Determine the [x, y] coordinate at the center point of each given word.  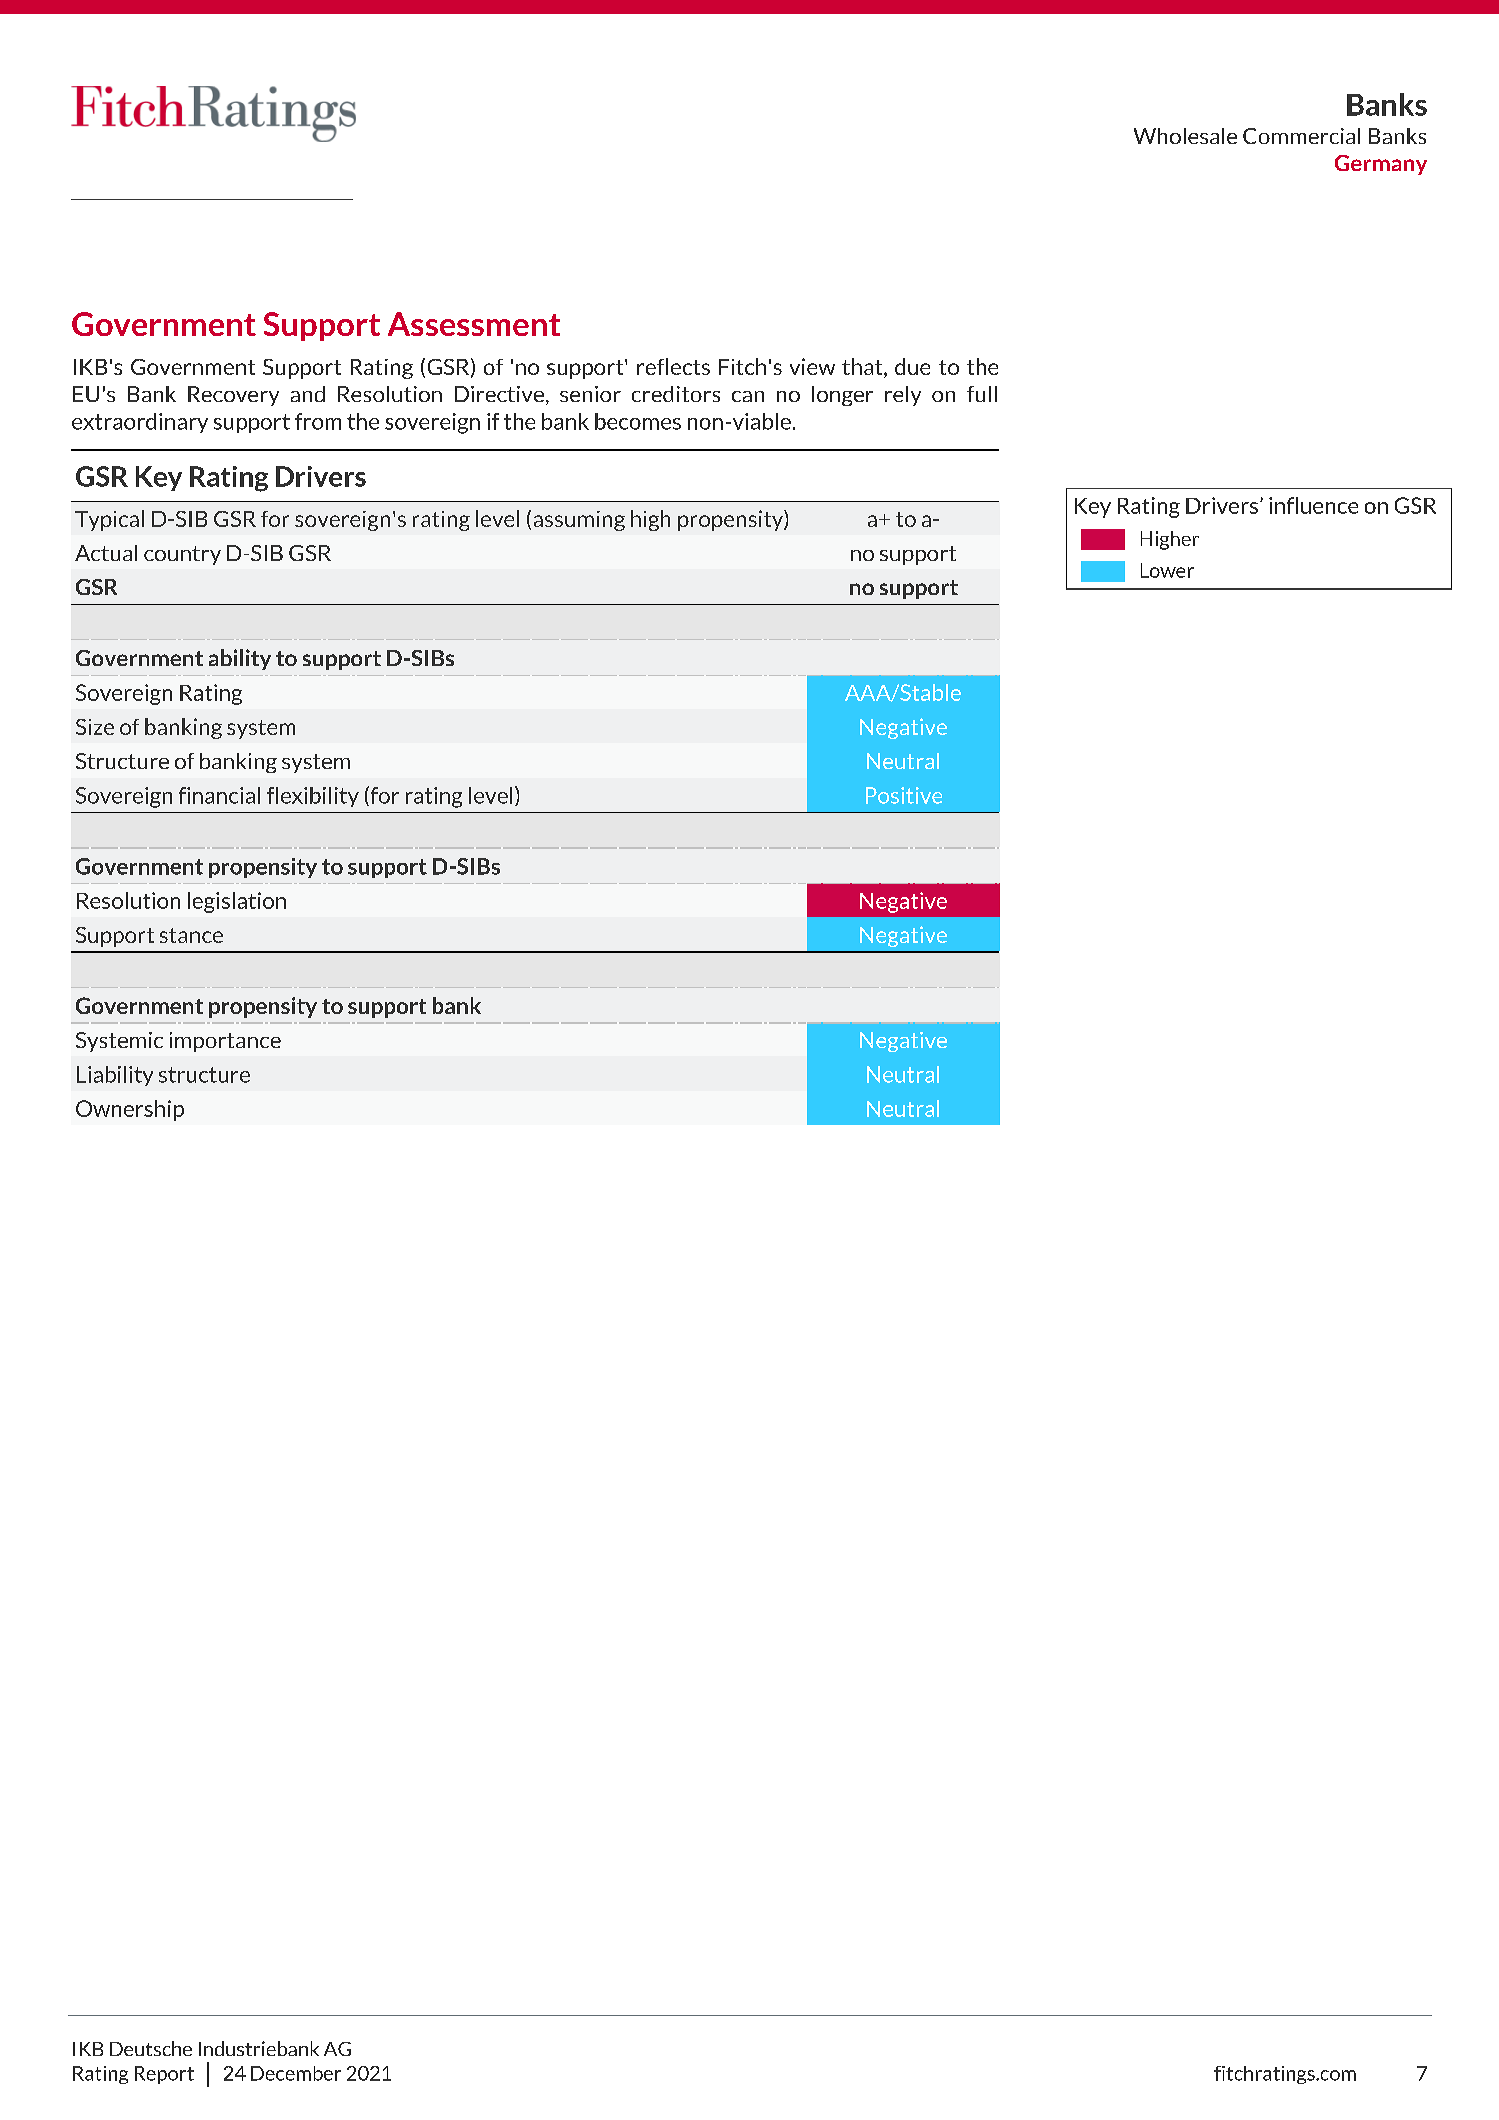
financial [219, 795]
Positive [904, 795]
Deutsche [151, 2048]
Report [164, 2075]
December [296, 2073]
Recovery [233, 396]
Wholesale [1185, 136]
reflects [673, 366]
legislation [237, 902]
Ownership [130, 1110]
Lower [1167, 570]
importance [225, 1042]
